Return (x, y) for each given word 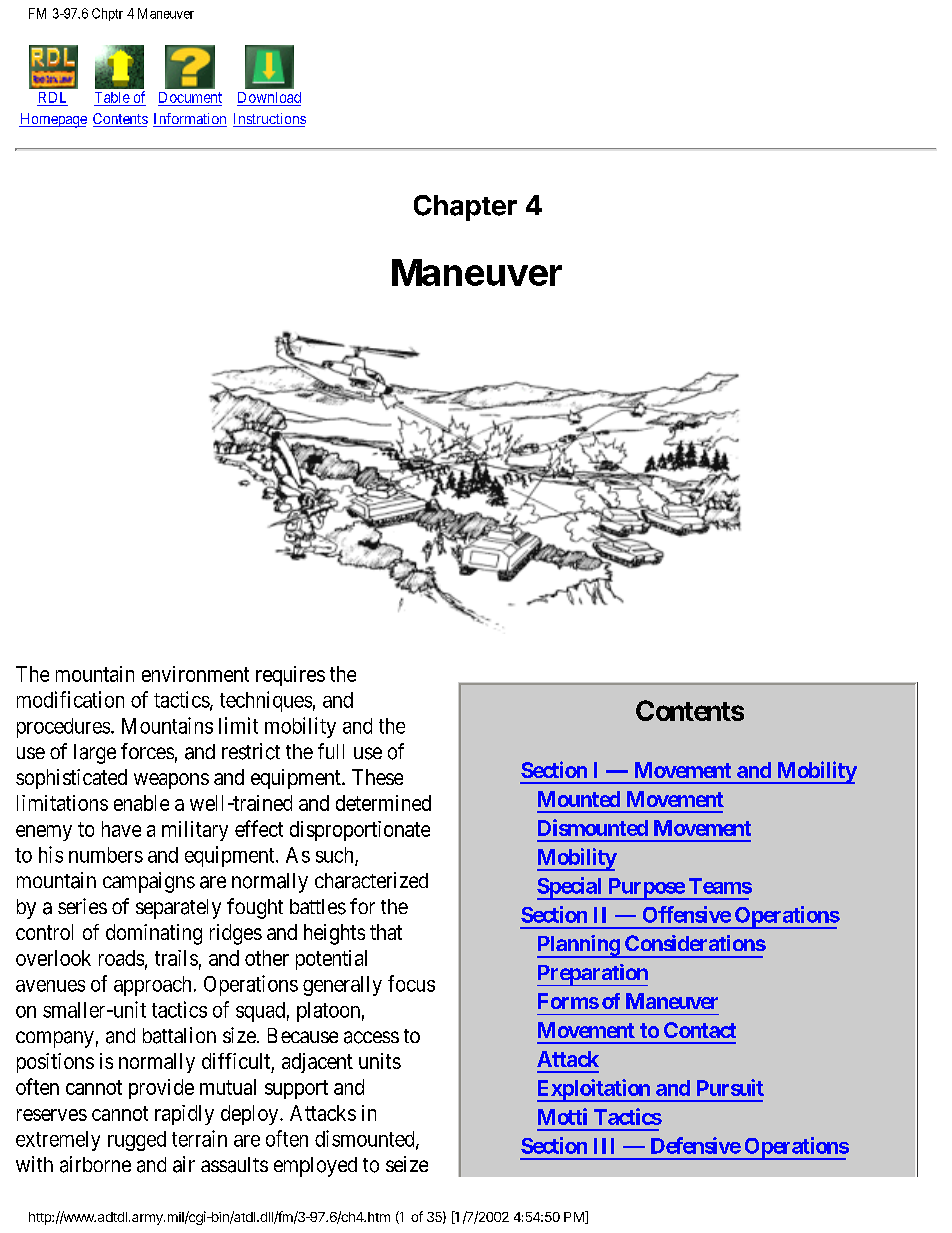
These (377, 777)
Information (190, 120)
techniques (266, 701)
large (95, 754)
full (331, 751)
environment (195, 674)
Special (570, 888)
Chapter (465, 208)
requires (290, 676)
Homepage (53, 120)
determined (383, 803)
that (386, 932)
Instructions (269, 120)
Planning (579, 946)
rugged (137, 1141)
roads (121, 958)
